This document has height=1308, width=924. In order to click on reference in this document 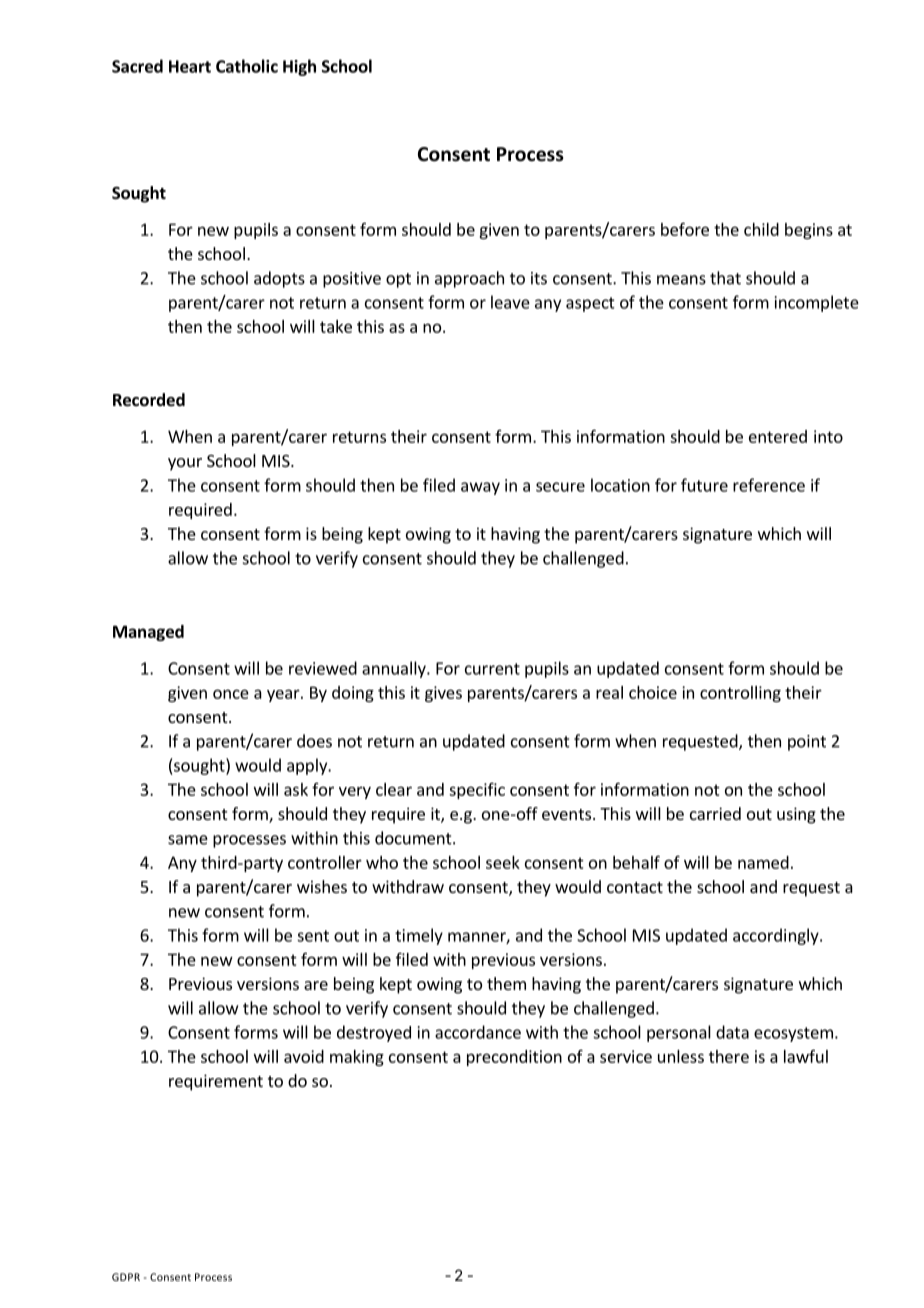, I will do `click(769, 485)`.
